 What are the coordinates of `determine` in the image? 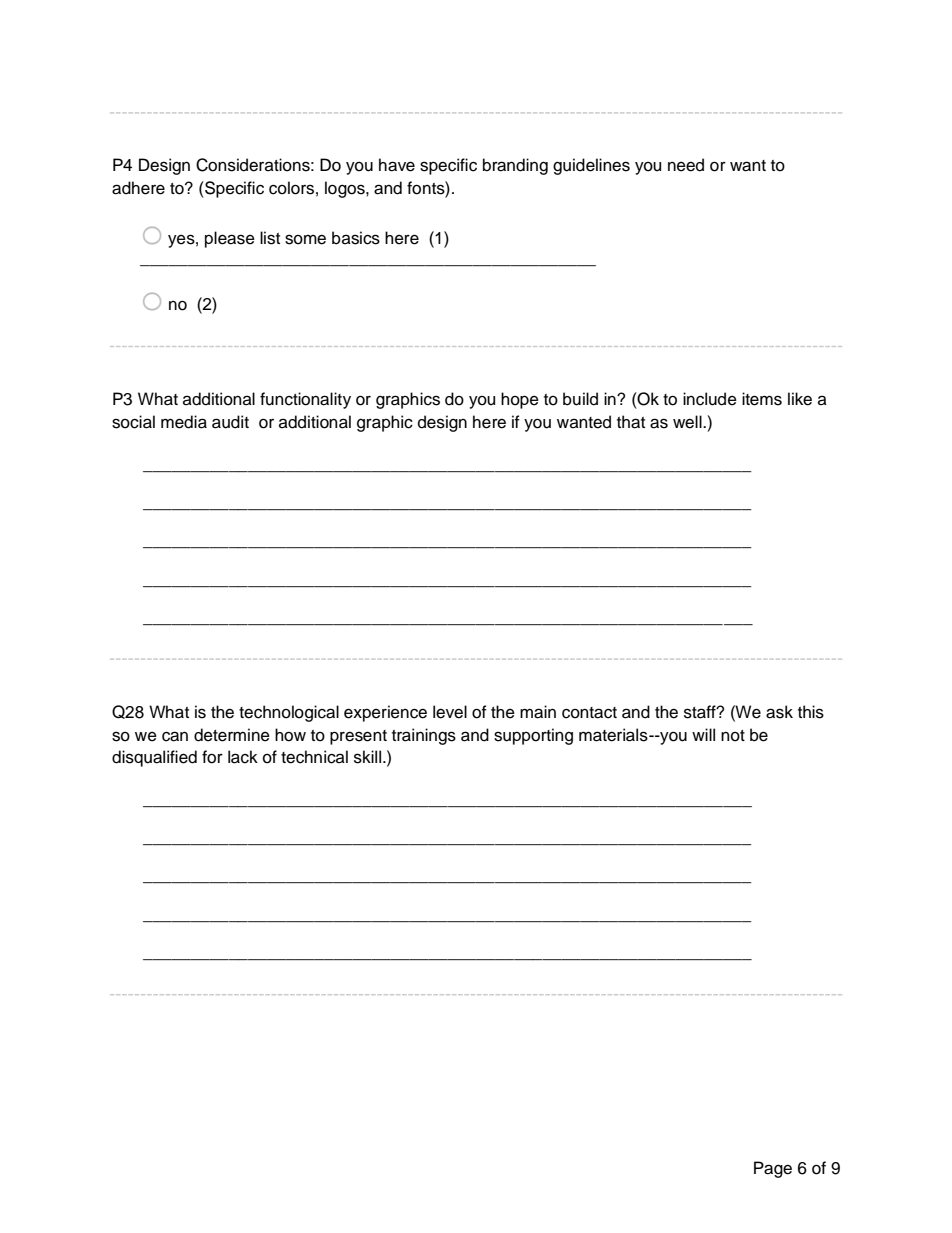 It's located at (232, 735).
